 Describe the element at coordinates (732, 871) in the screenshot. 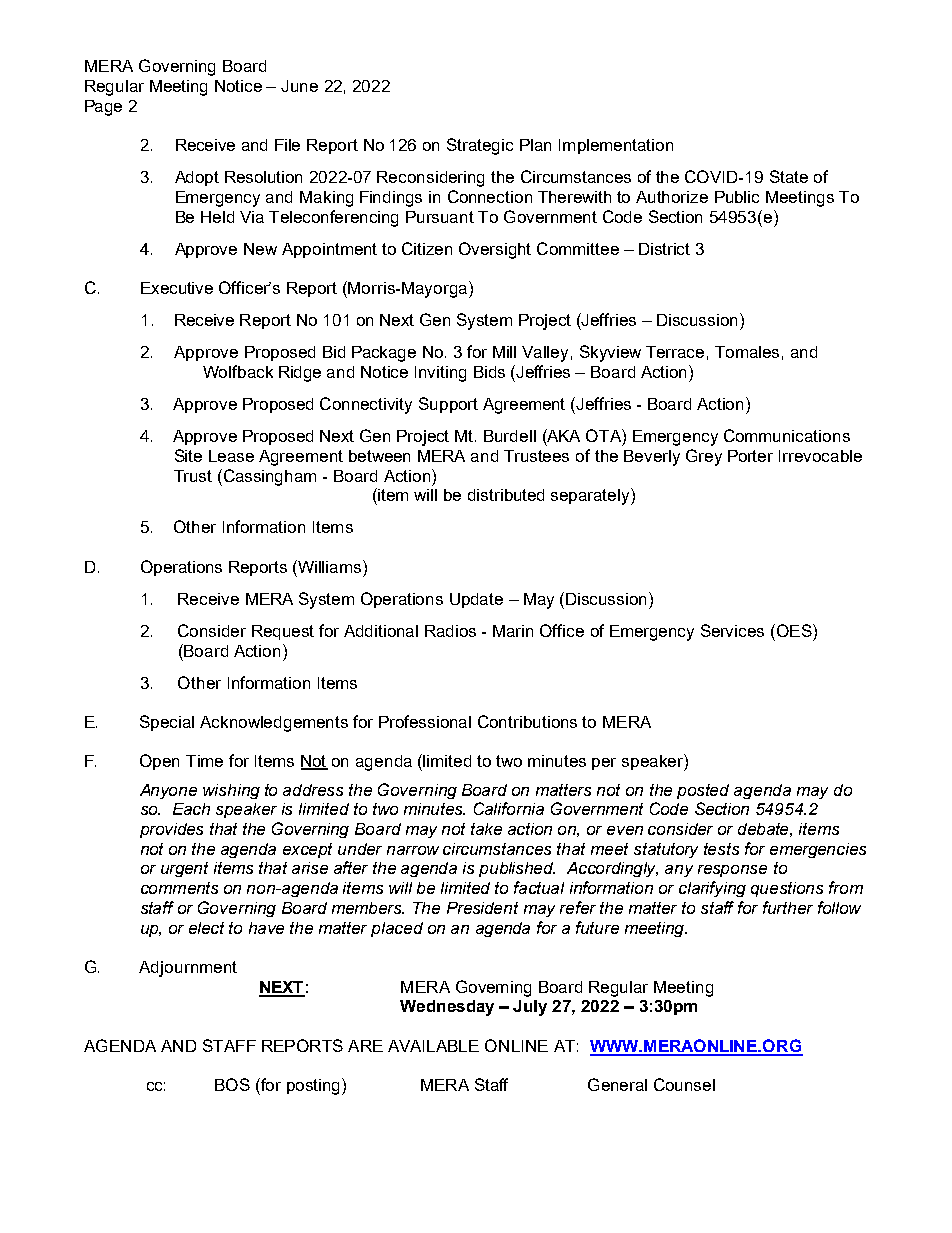

I see `response` at that location.
